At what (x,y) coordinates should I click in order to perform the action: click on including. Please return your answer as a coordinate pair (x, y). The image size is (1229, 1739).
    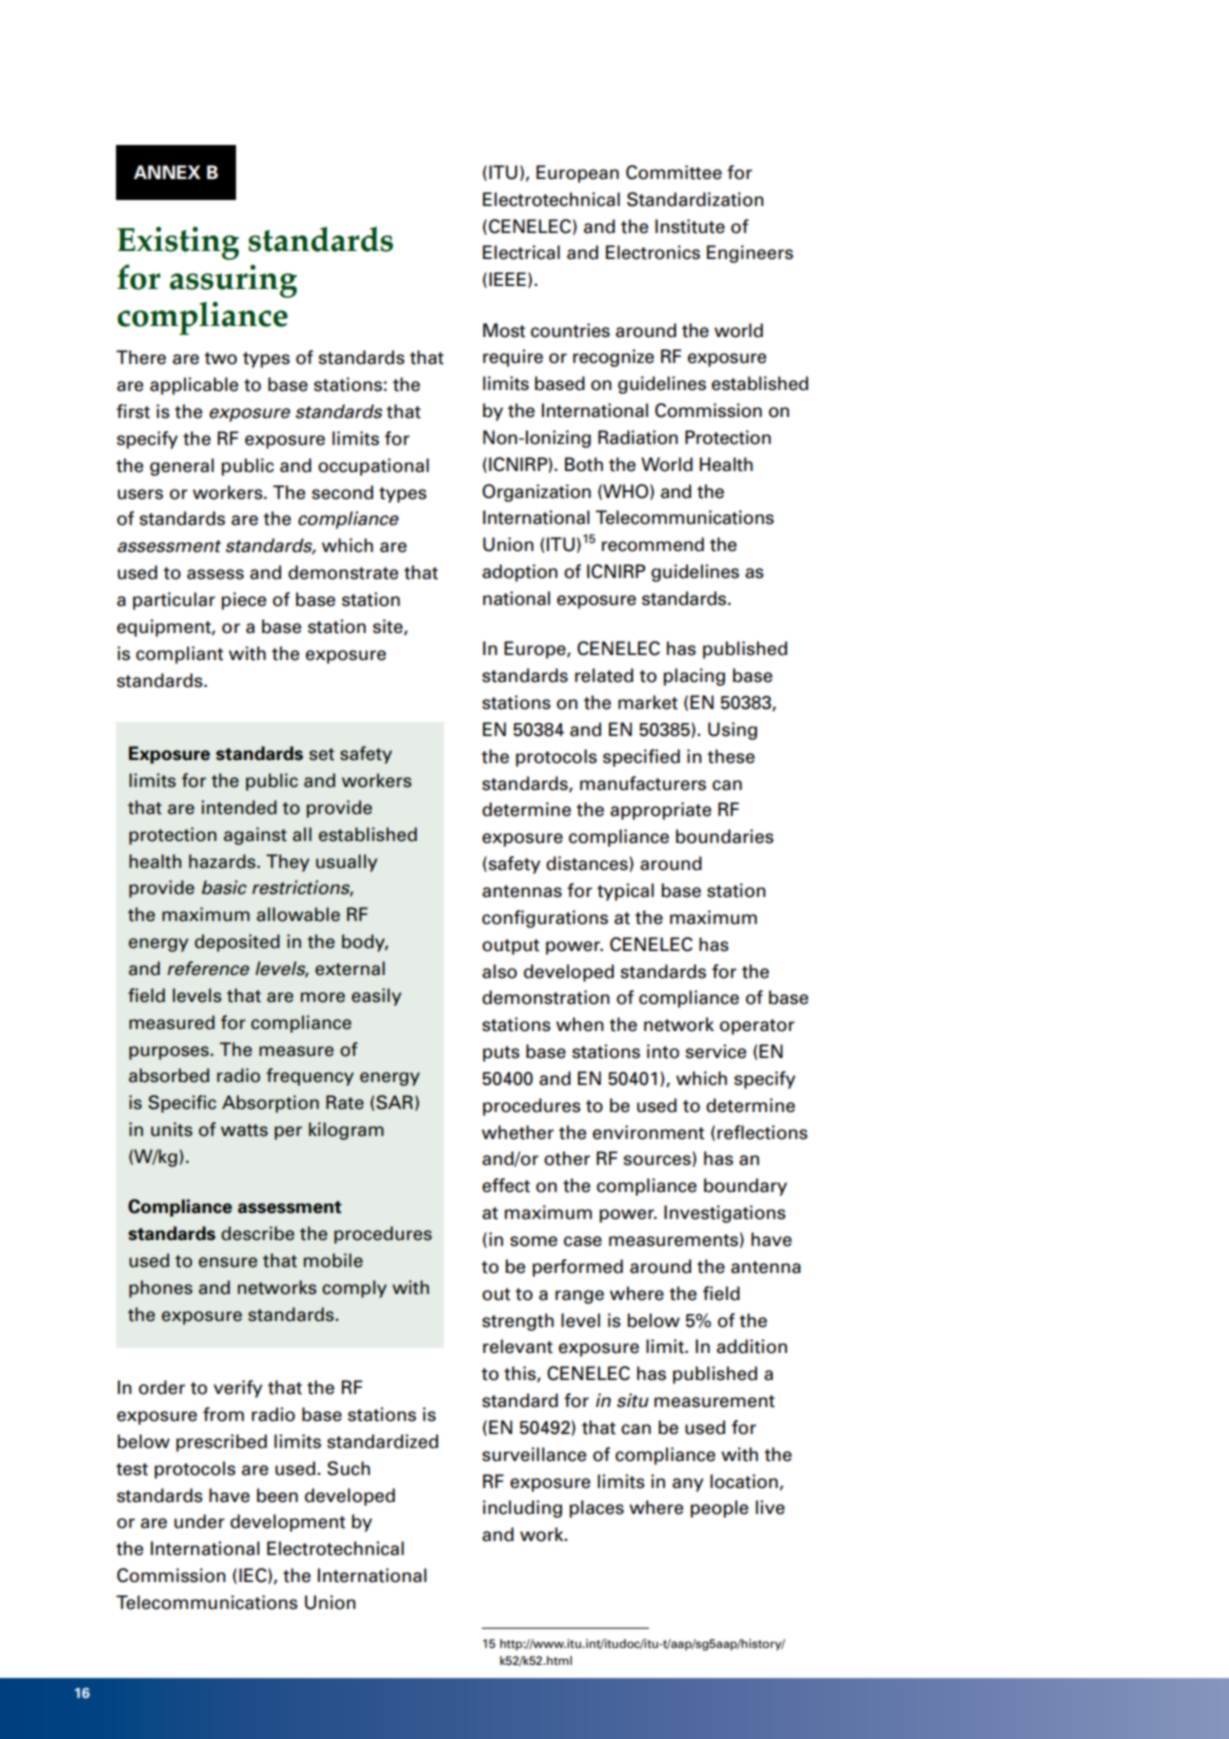
    Looking at the image, I should click on (522, 1509).
